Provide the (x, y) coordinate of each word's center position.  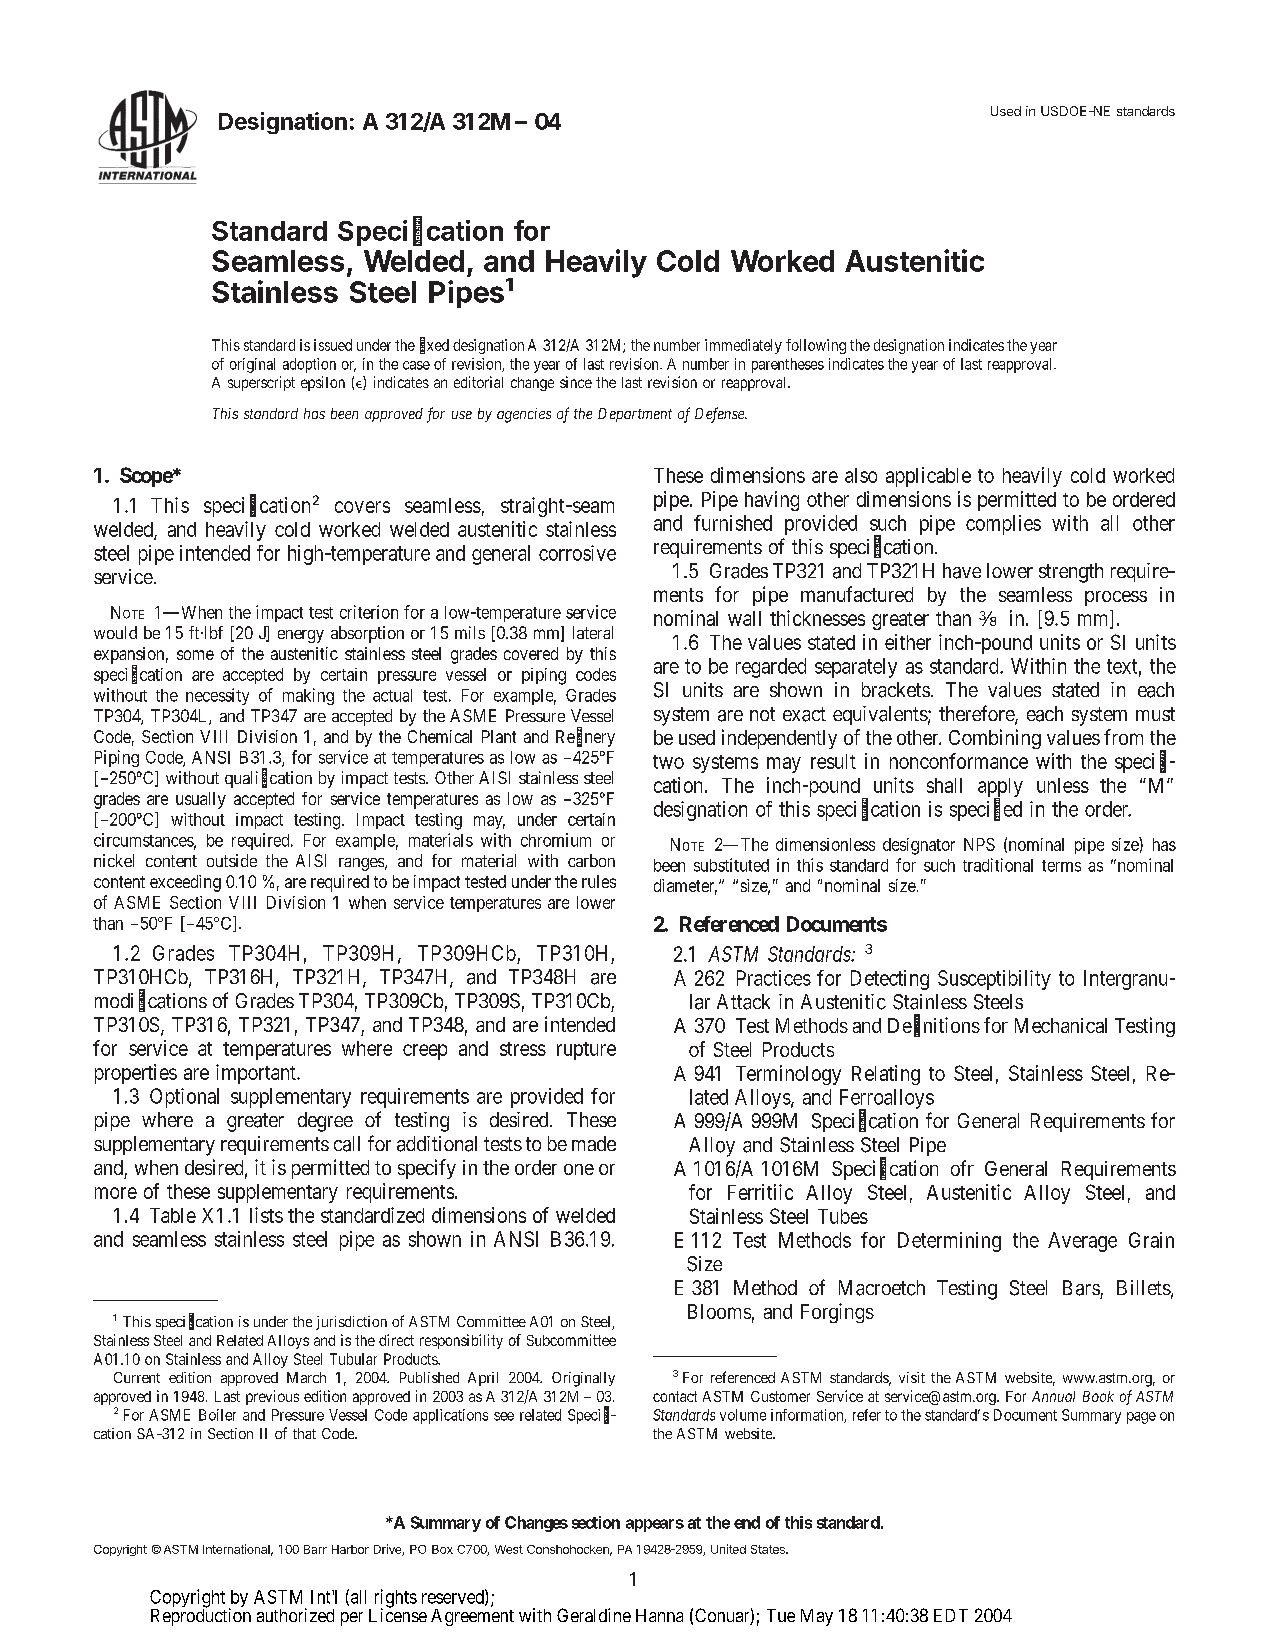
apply (1000, 789)
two (668, 762)
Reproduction (201, 1616)
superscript (261, 383)
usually (201, 800)
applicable (928, 477)
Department (635, 415)
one (579, 1169)
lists (266, 1215)
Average (1082, 1242)
